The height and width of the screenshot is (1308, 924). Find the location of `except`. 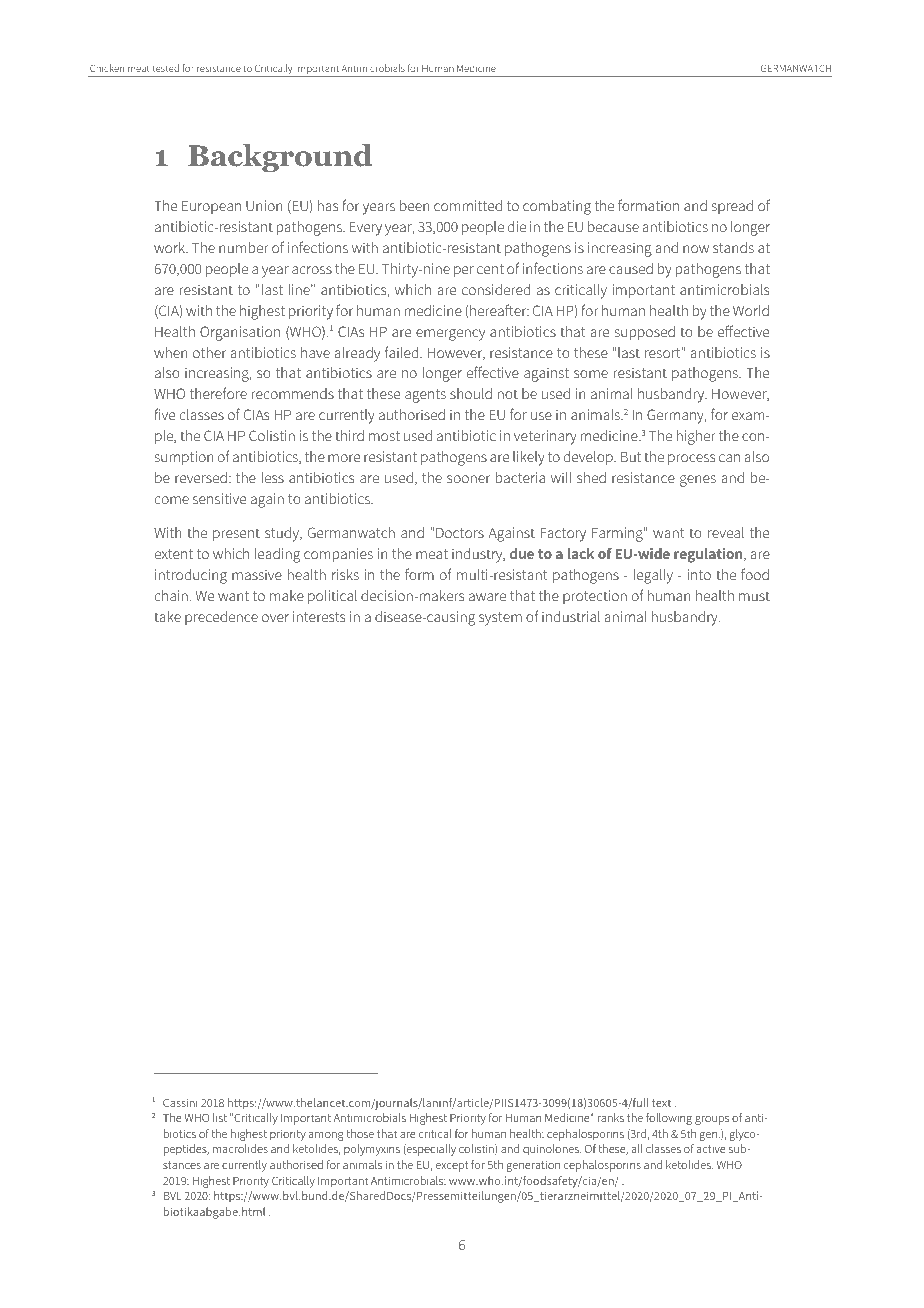

except is located at coordinates (452, 1166).
